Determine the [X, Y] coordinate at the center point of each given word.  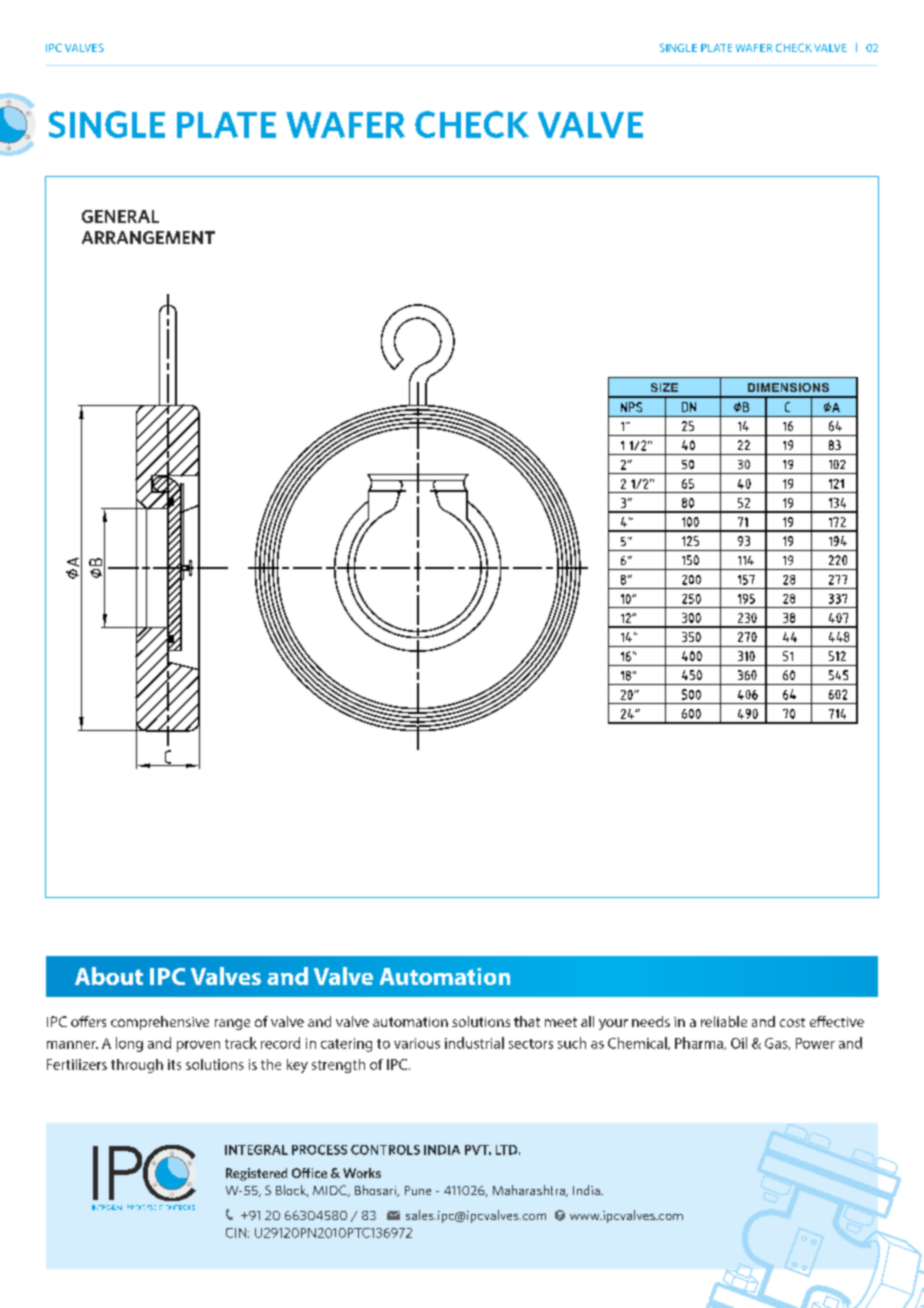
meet [561, 1022]
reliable [724, 1021]
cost [792, 1022]
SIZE [664, 387]
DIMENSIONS [788, 387]
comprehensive [160, 1023]
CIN [236, 1233]
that [527, 1021]
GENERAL [120, 216]
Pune [418, 1190]
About [109, 976]
